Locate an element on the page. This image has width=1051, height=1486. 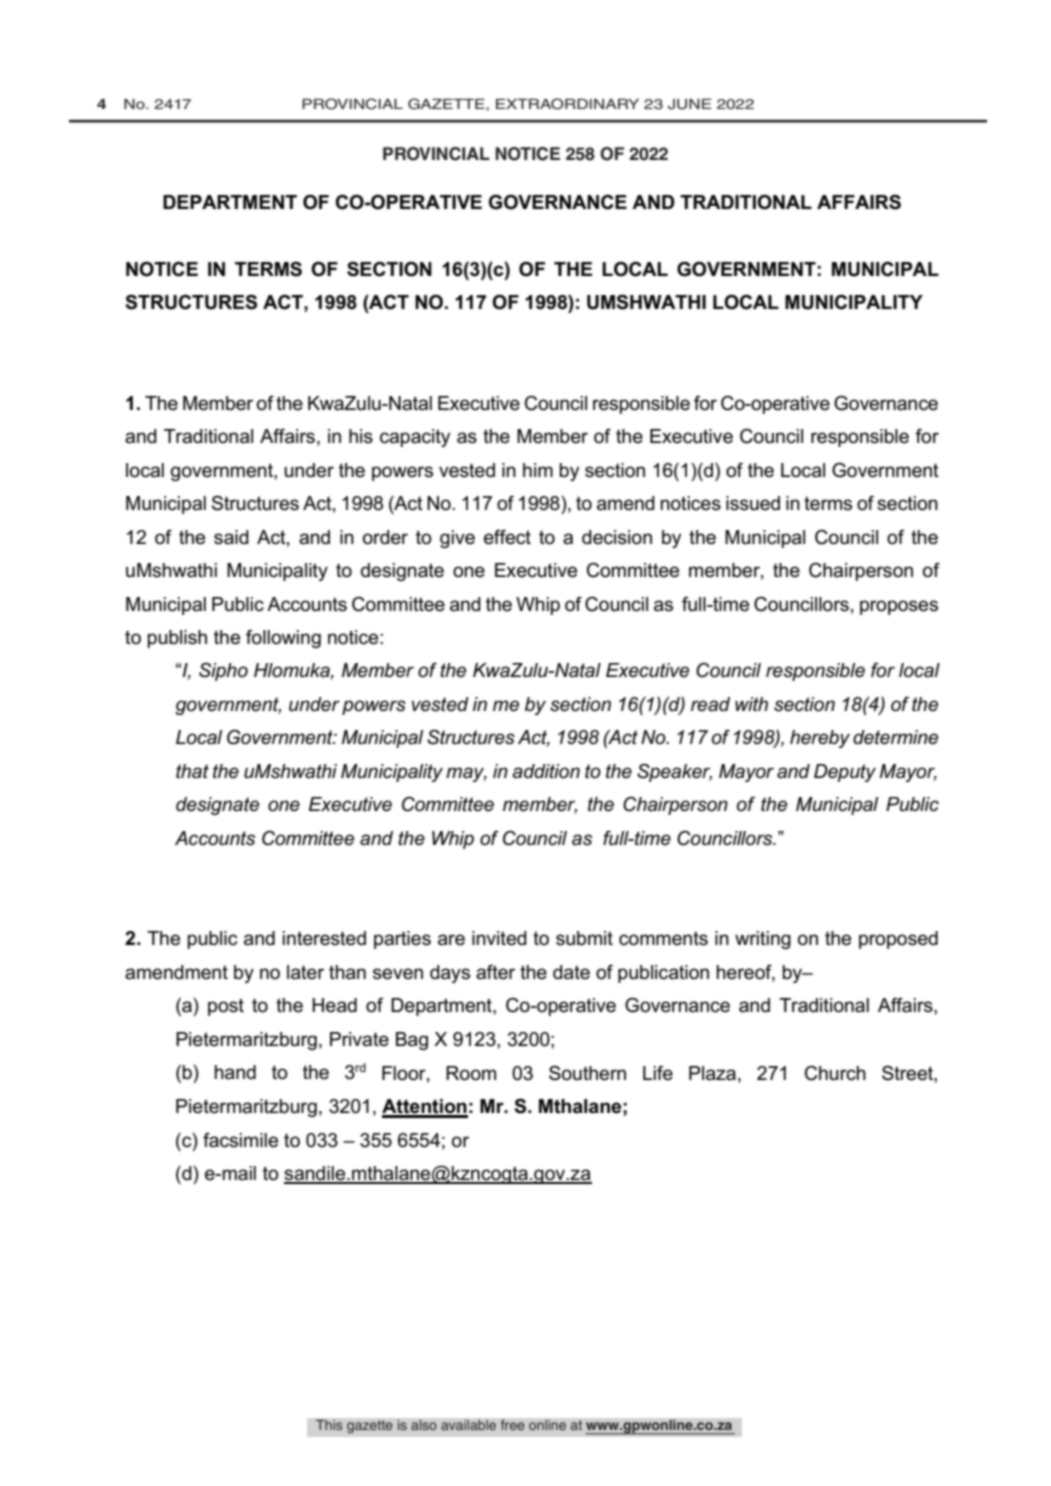
addition is located at coordinates (546, 771).
